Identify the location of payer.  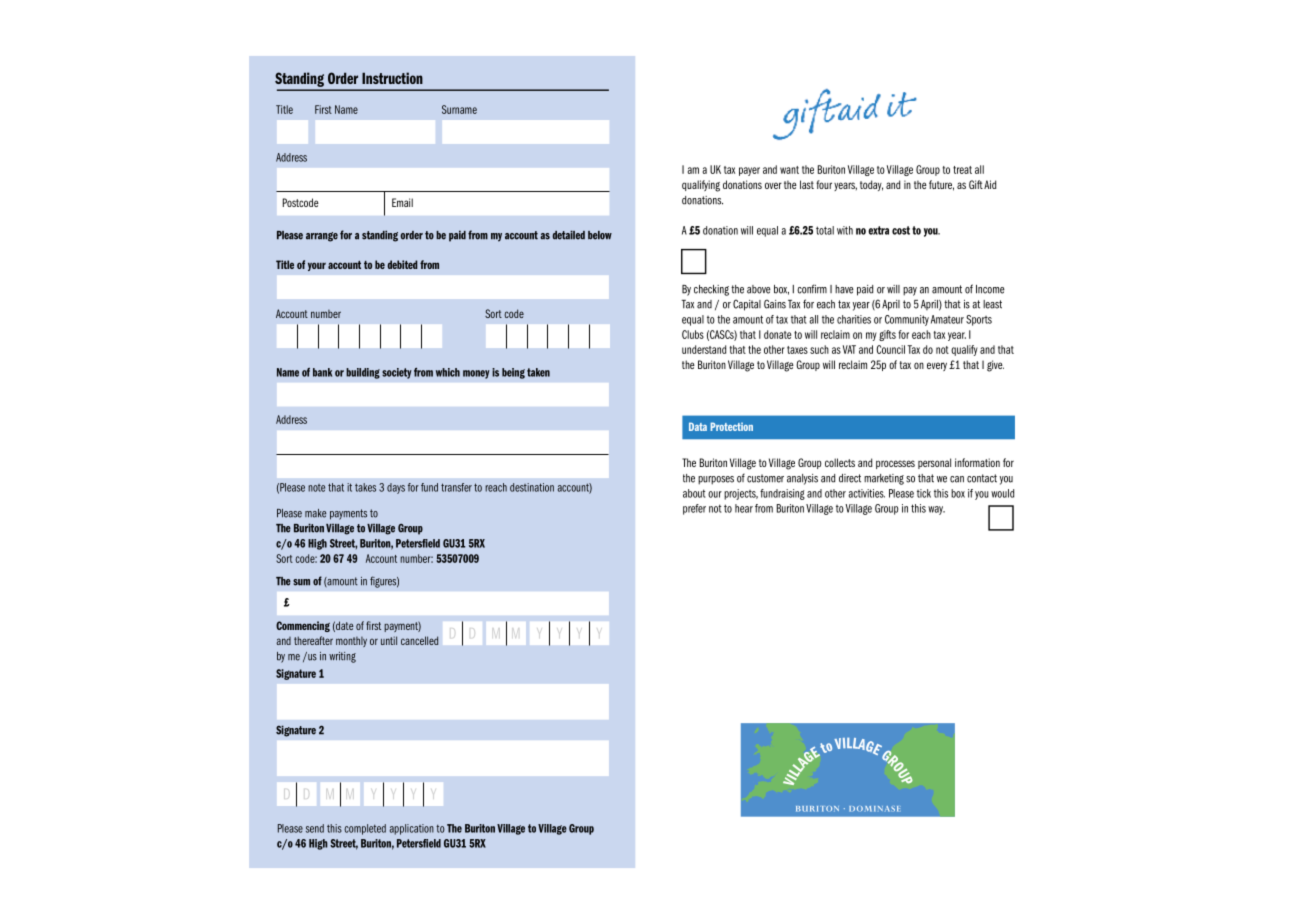
(749, 171).
